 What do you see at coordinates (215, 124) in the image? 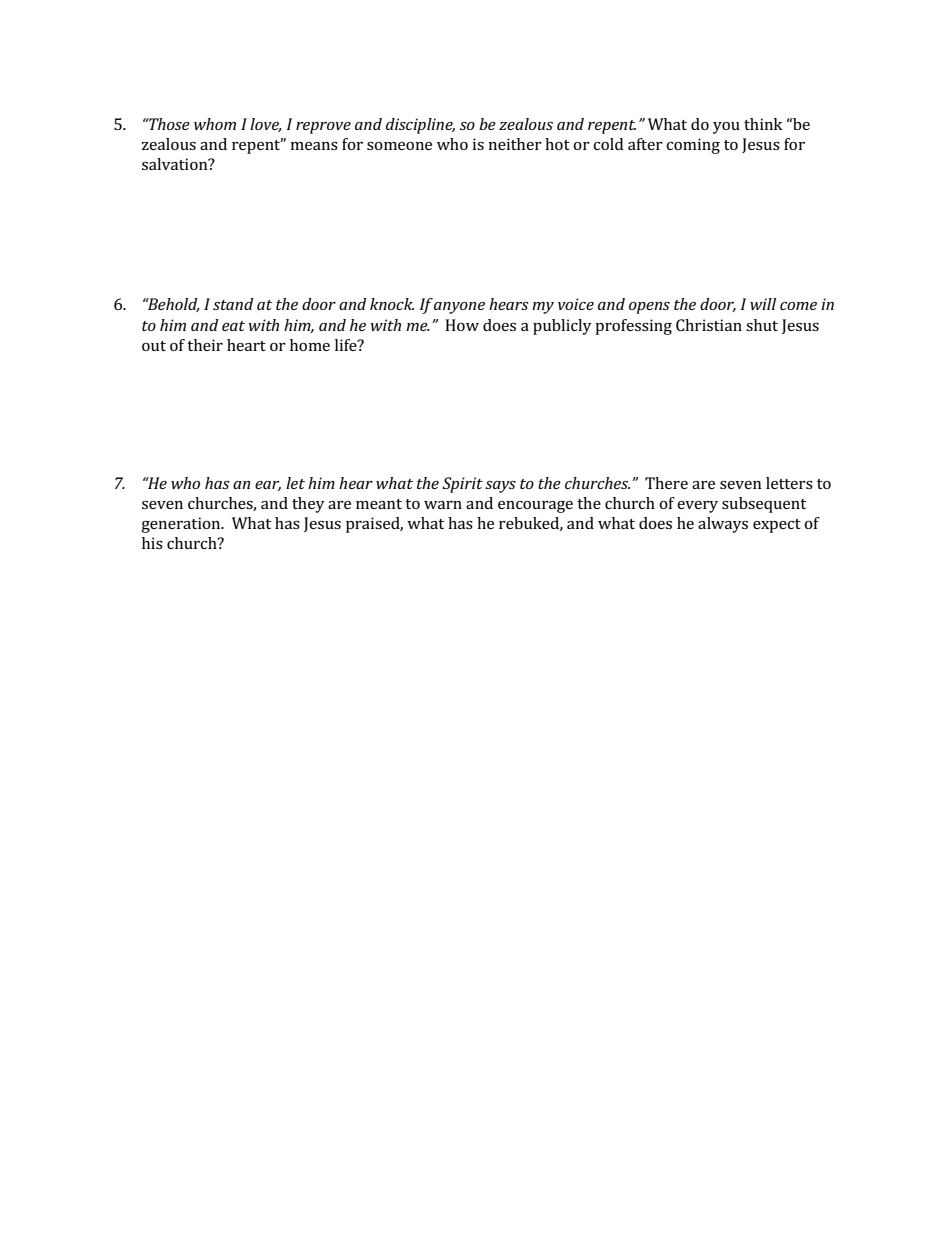
I see `whom` at bounding box center [215, 124].
